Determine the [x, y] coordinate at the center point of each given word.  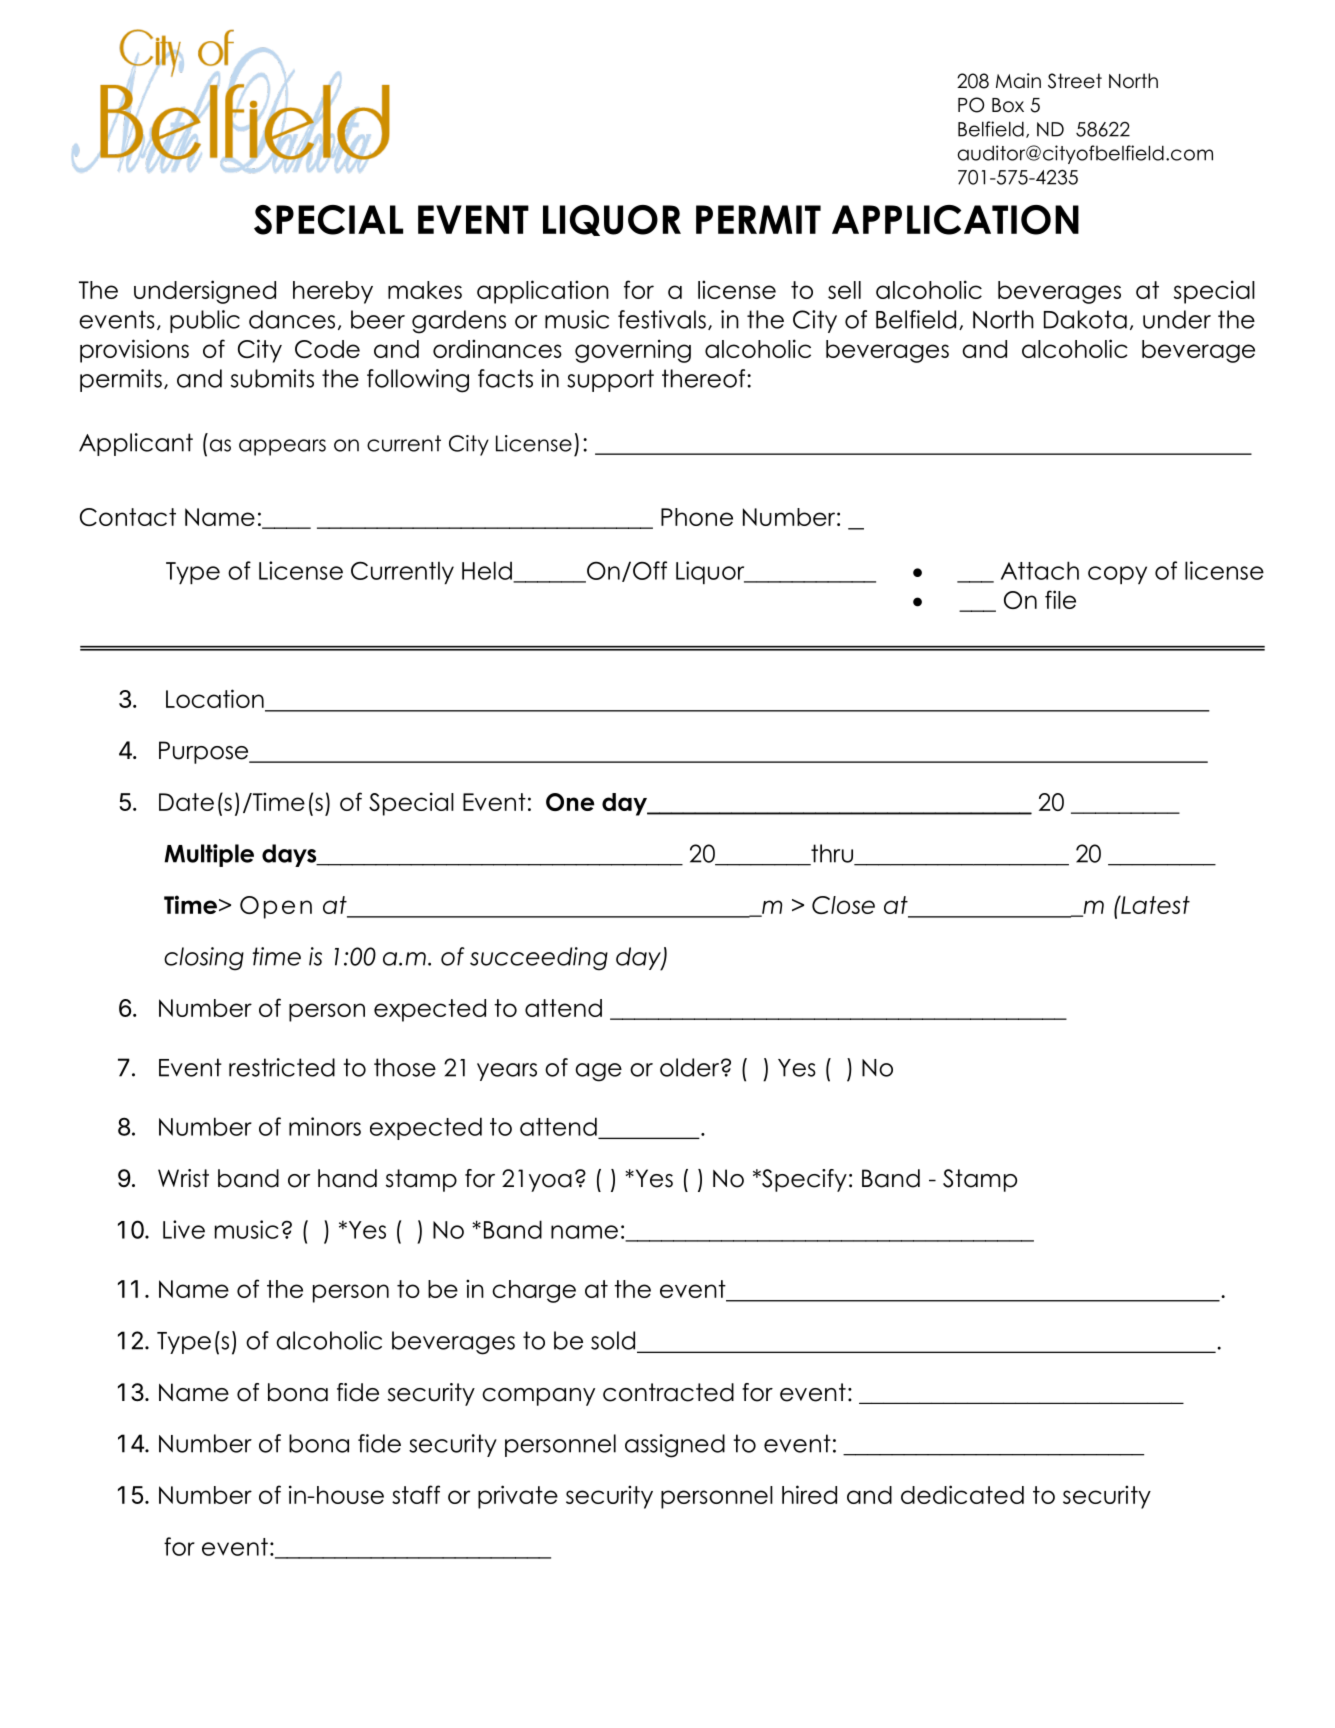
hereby [333, 292]
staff [416, 1494]
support [610, 380]
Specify [803, 1180]
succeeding [539, 959]
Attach [1040, 570]
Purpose [205, 752]
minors [325, 1126]
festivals [662, 319]
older [691, 1067]
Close [843, 905]
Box [1008, 105]
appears [282, 447]
